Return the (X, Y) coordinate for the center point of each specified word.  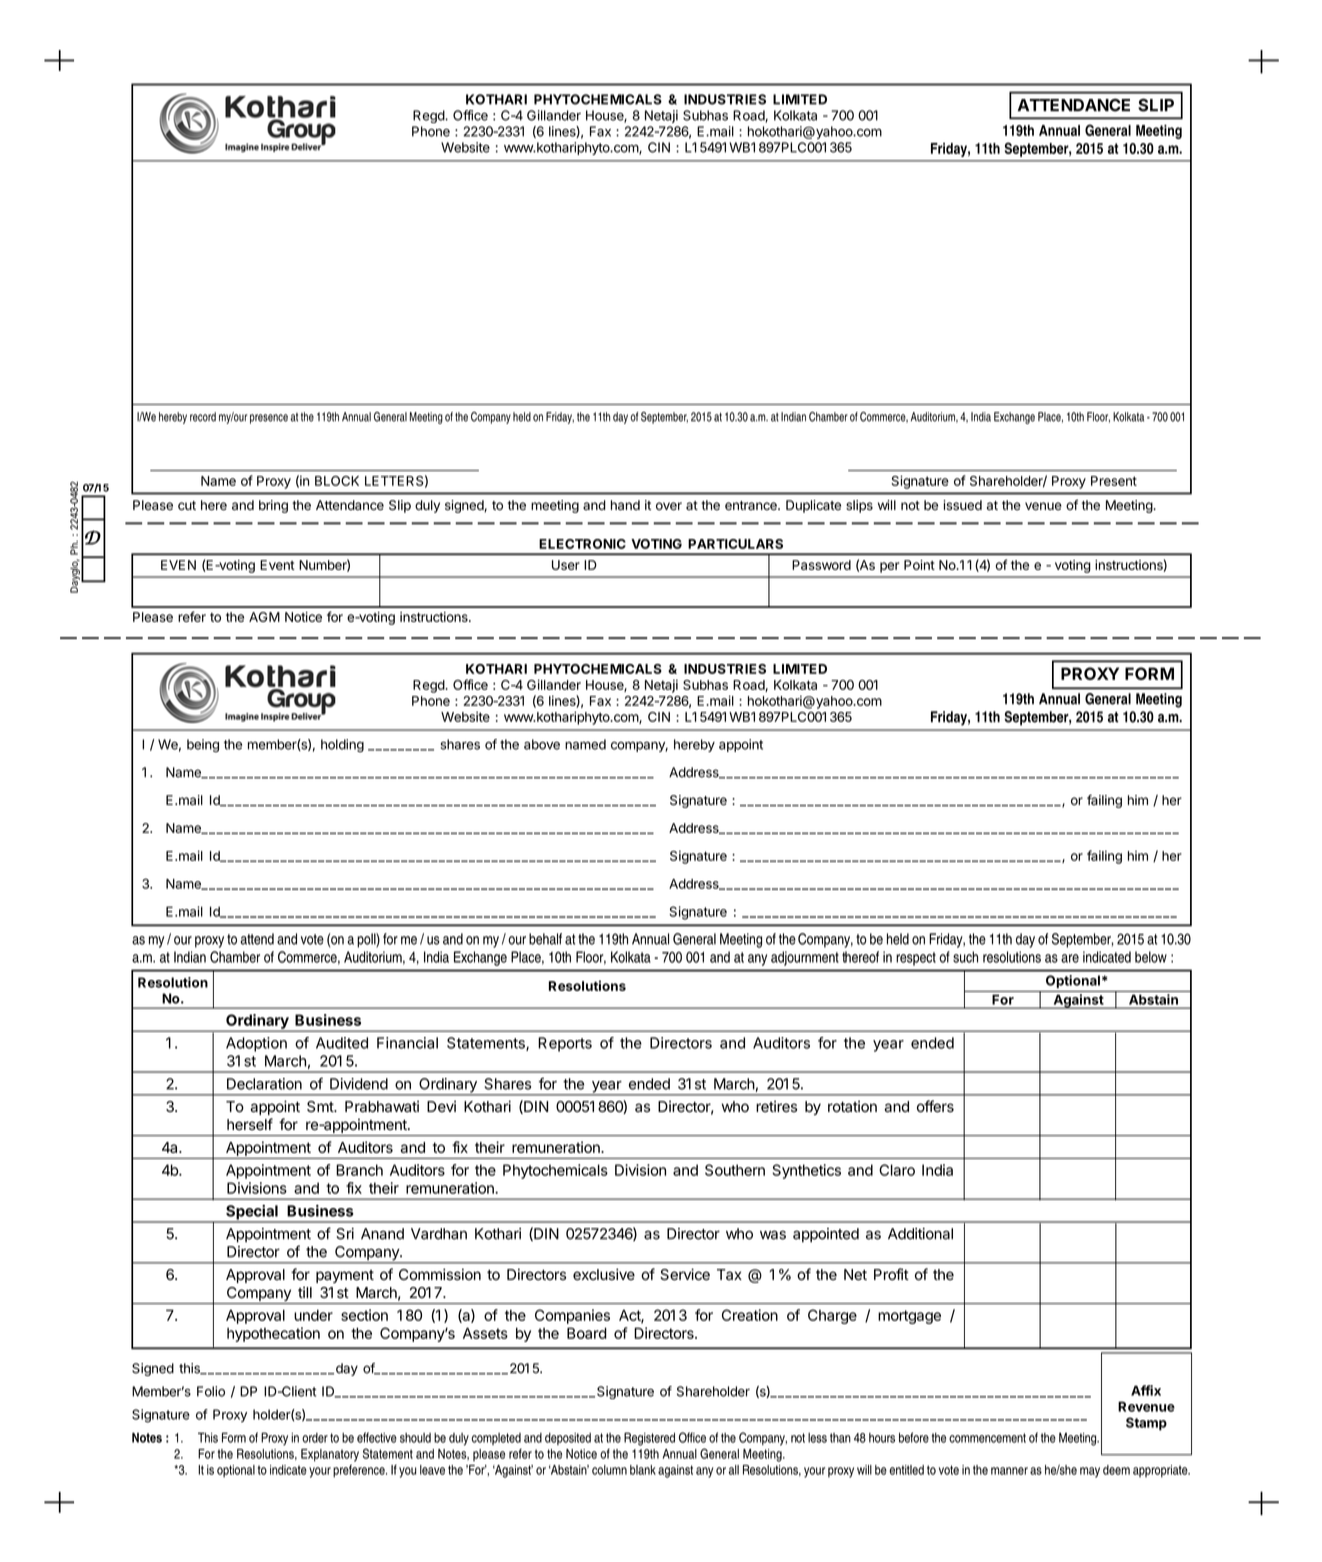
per (889, 567)
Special (252, 1213)
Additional (920, 1234)
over (669, 506)
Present (1114, 481)
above (542, 744)
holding (342, 745)
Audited (342, 1043)
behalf (545, 939)
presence (269, 419)
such (965, 957)
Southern (735, 1170)
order (315, 1438)
